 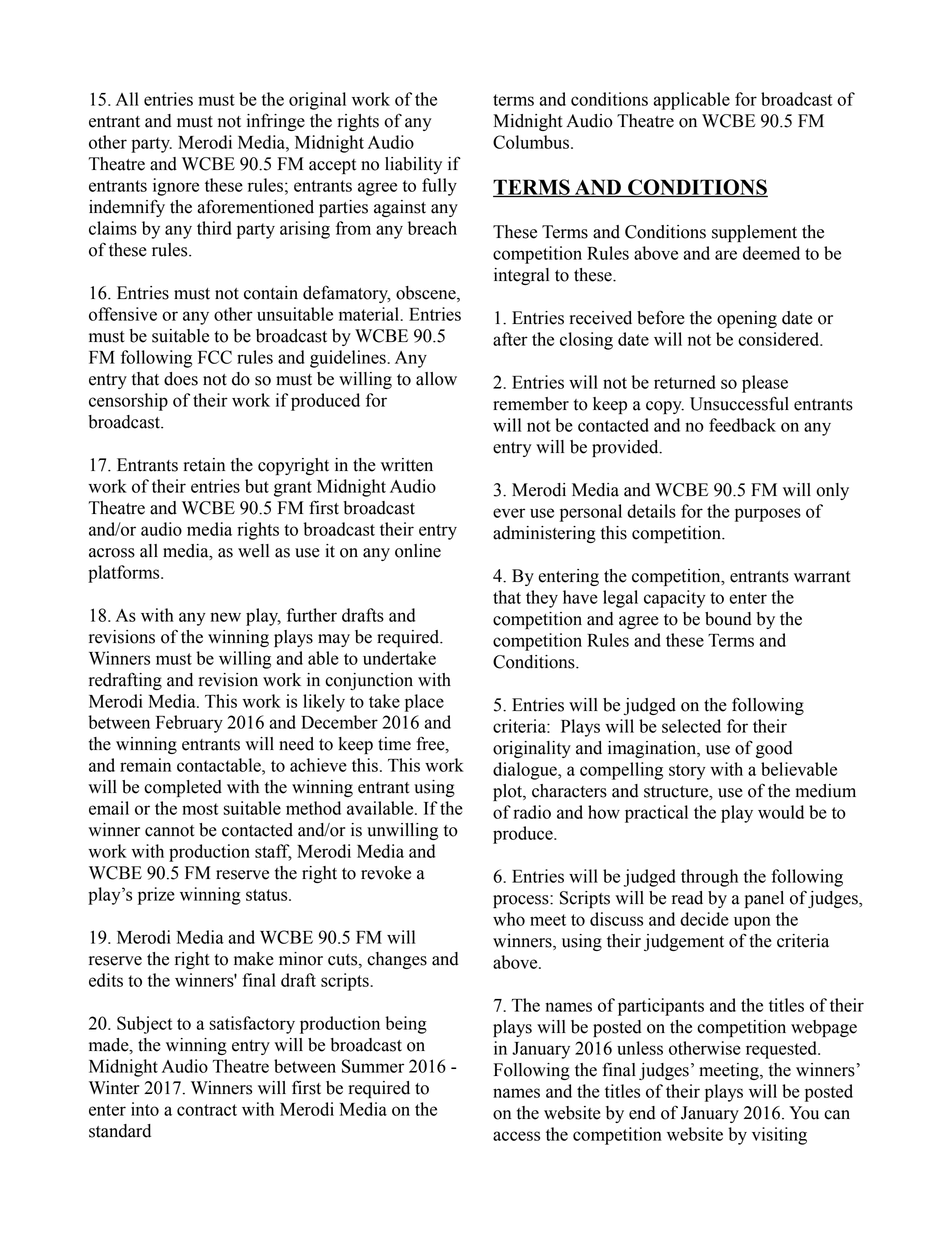 What do you see at coordinates (754, 233) in the screenshot?
I see `supplement` at bounding box center [754, 233].
